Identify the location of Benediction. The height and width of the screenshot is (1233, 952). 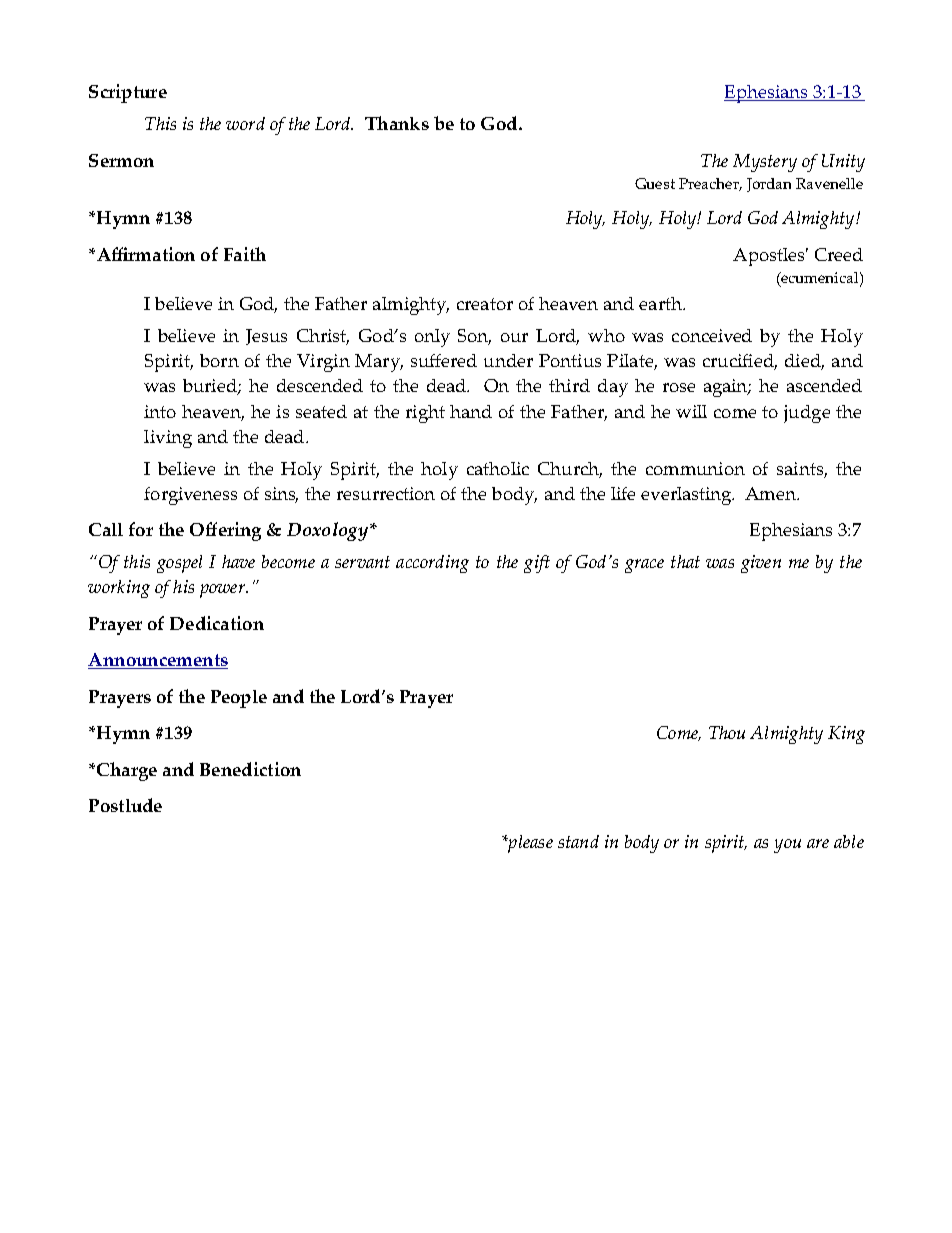
(250, 769).
